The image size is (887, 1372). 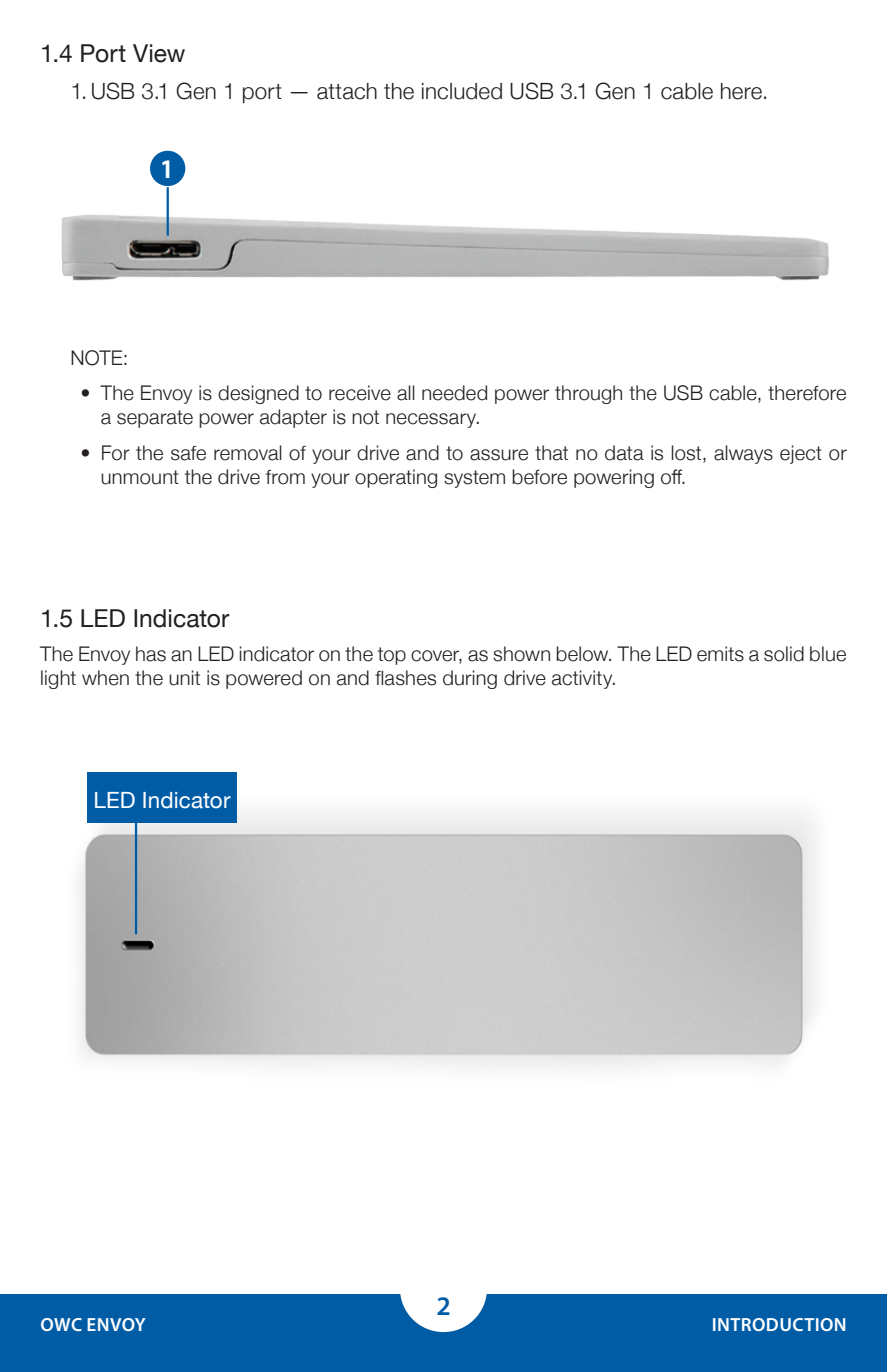 What do you see at coordinates (155, 419) in the document?
I see `separate` at bounding box center [155, 419].
